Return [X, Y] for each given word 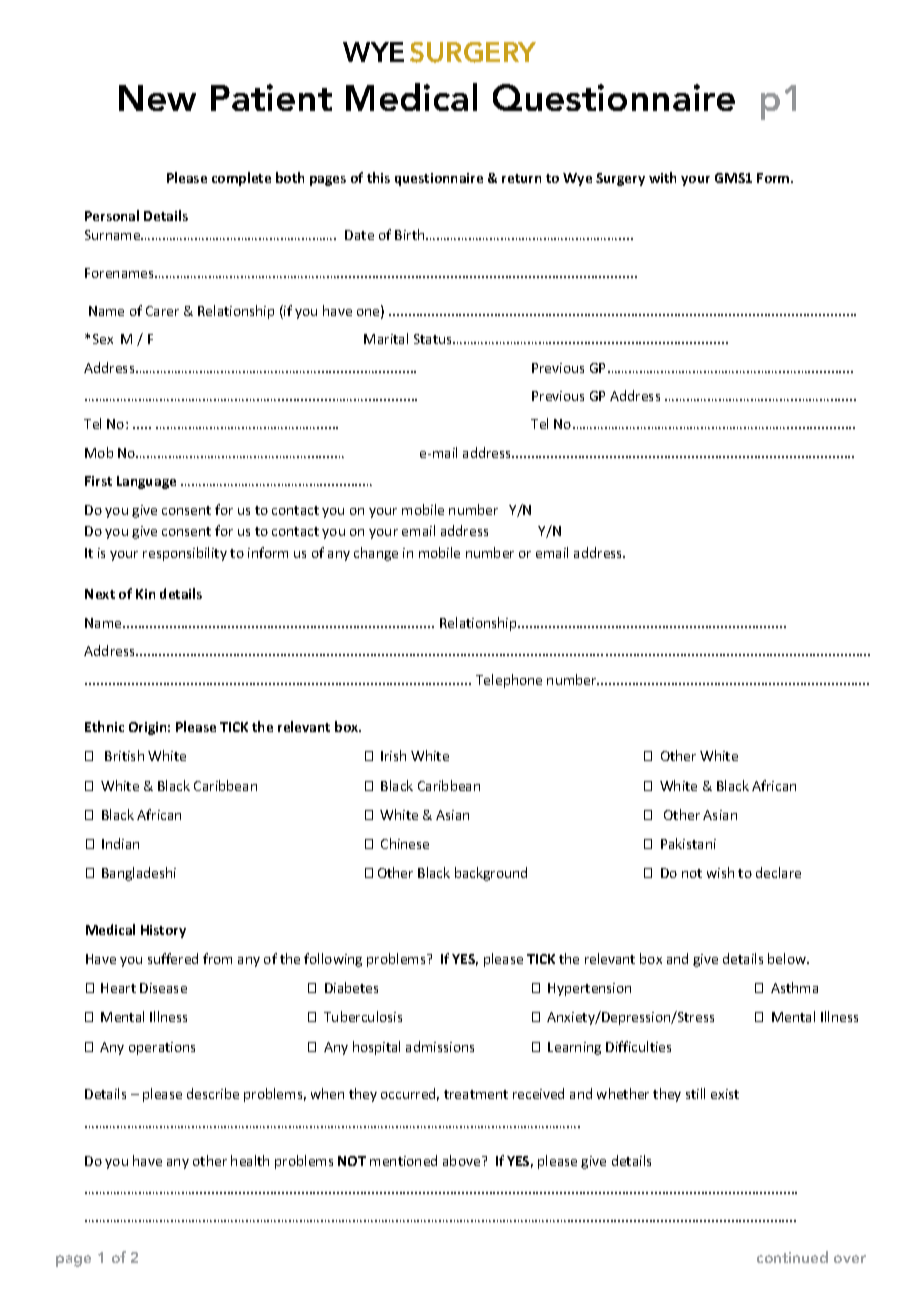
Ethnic [104, 726]
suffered [173, 958]
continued [792, 1257]
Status [434, 339]
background [491, 874]
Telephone [509, 681]
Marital [386, 338]
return [521, 178]
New [157, 98]
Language [146, 482]
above [463, 1160]
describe [213, 1093]
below [788, 958]
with [662, 177]
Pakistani [688, 843]
